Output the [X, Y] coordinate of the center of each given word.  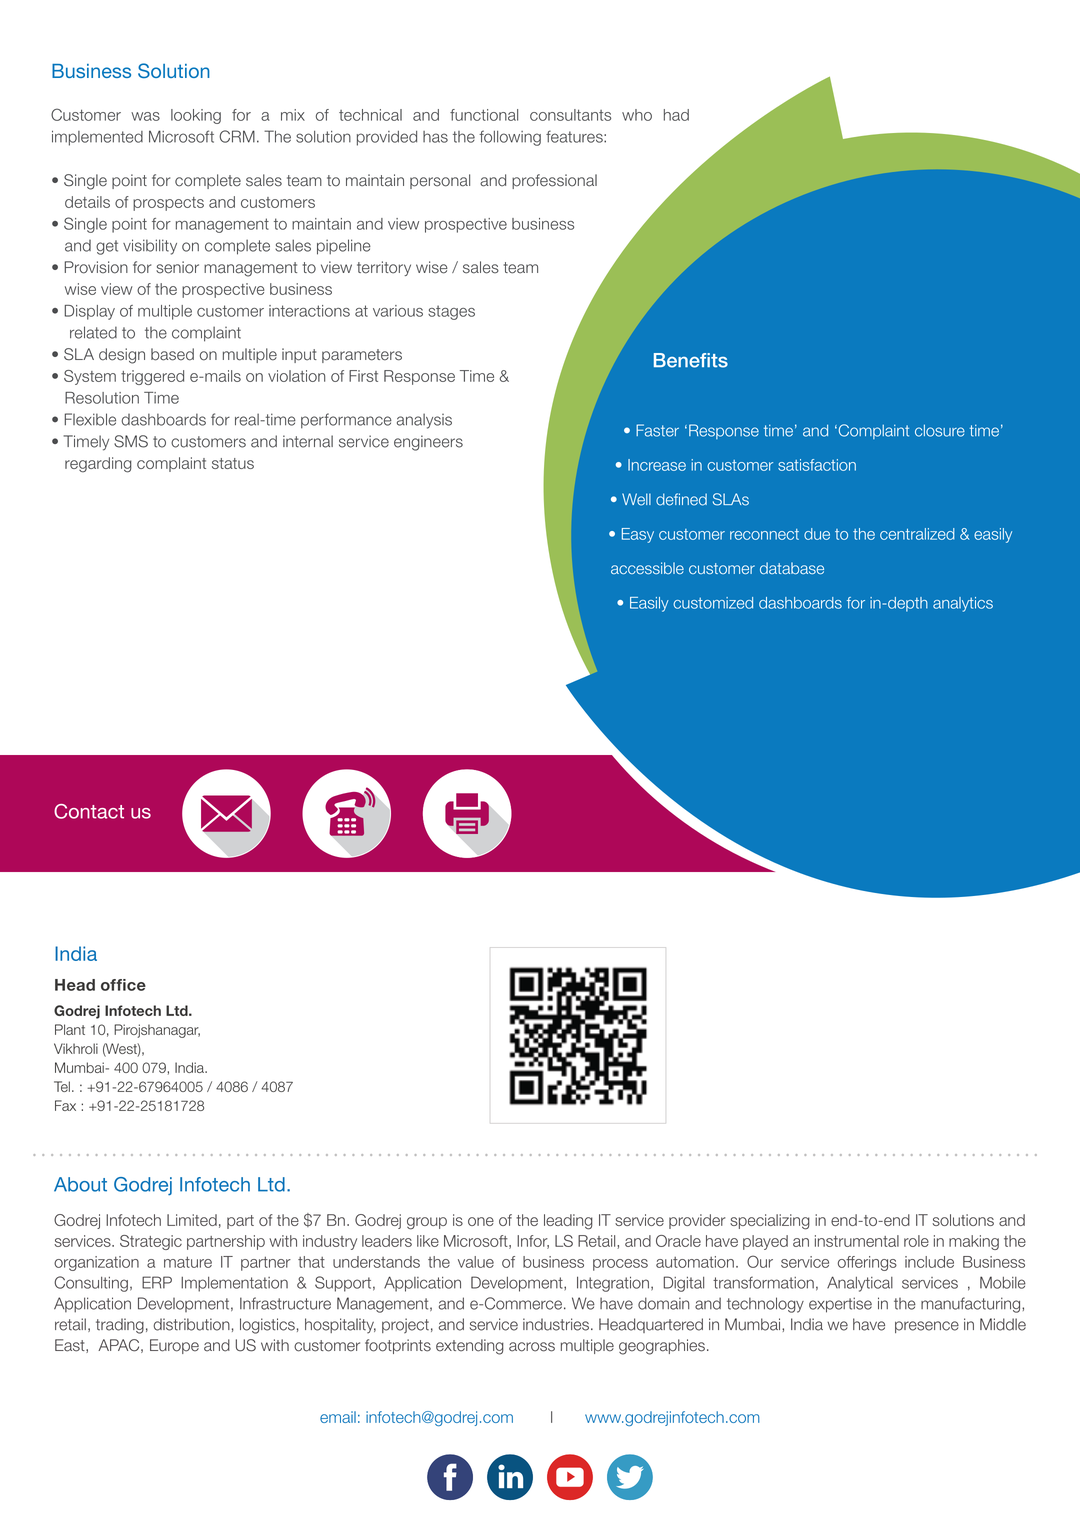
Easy [638, 535]
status [233, 463]
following [510, 138]
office [123, 985]
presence [927, 1327]
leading [568, 1222]
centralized [917, 534]
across [532, 1347]
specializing [770, 1222]
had [676, 115]
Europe [174, 1346]
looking [196, 116]
